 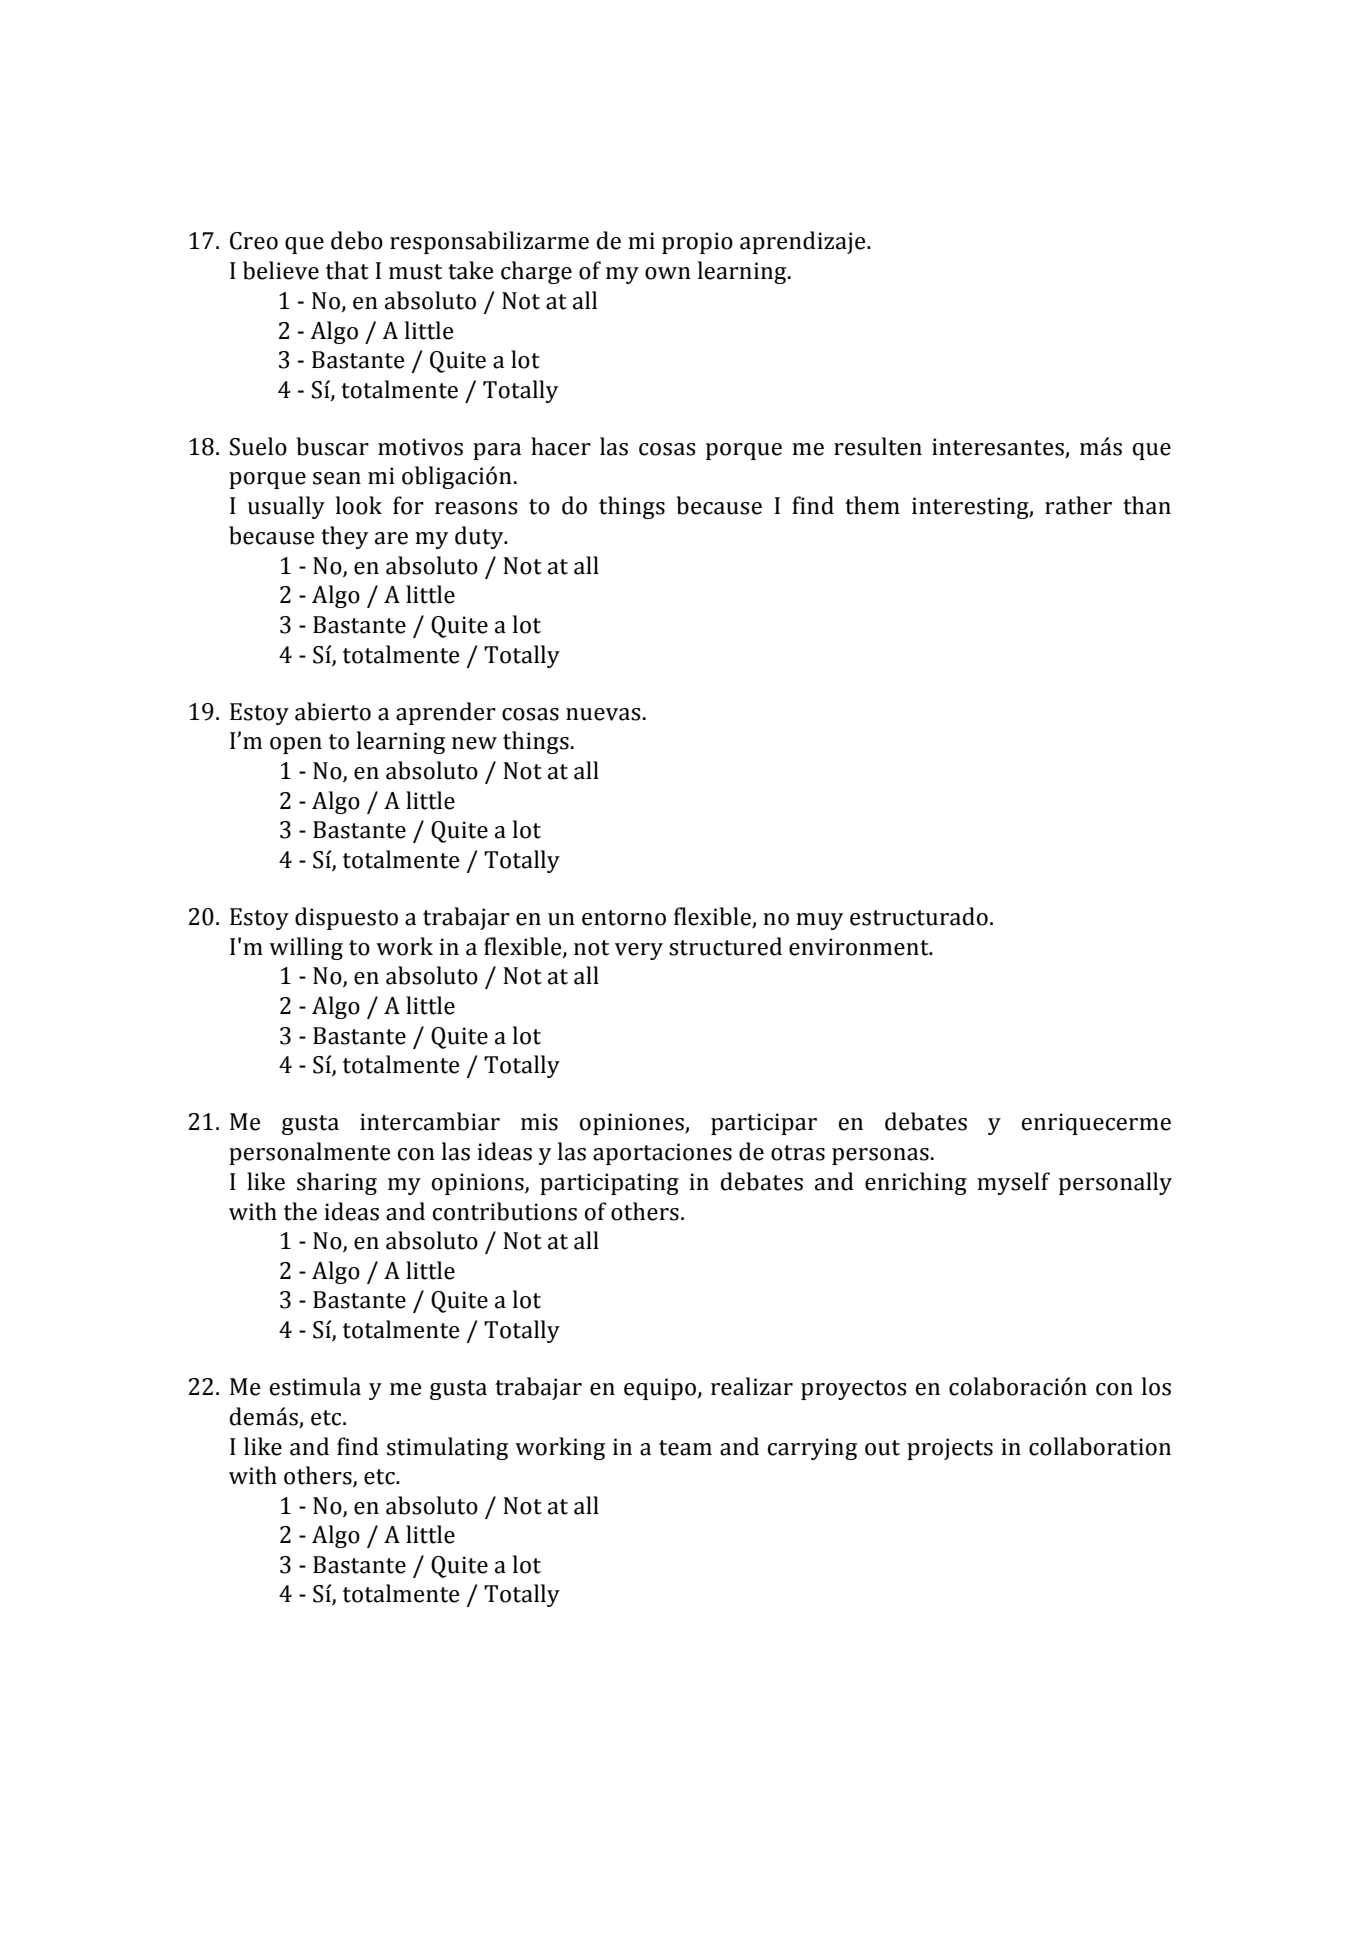 What do you see at coordinates (1078, 505) in the screenshot?
I see `rather` at bounding box center [1078, 505].
